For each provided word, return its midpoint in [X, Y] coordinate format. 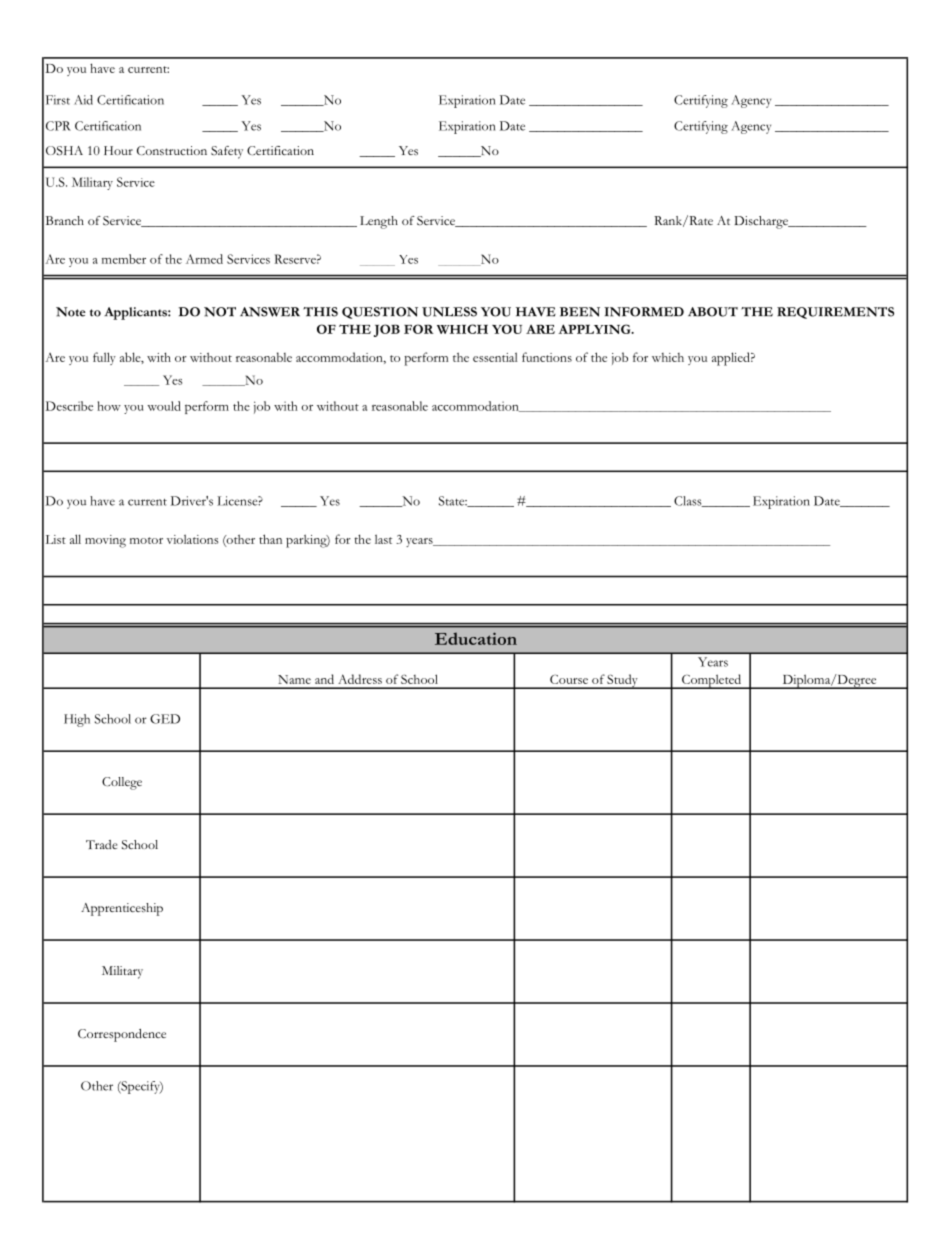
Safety [227, 152]
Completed [712, 681]
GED [165, 719]
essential [495, 357]
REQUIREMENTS [835, 313]
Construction [172, 150]
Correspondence [122, 1035]
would [164, 406]
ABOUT [713, 312]
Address [360, 679]
